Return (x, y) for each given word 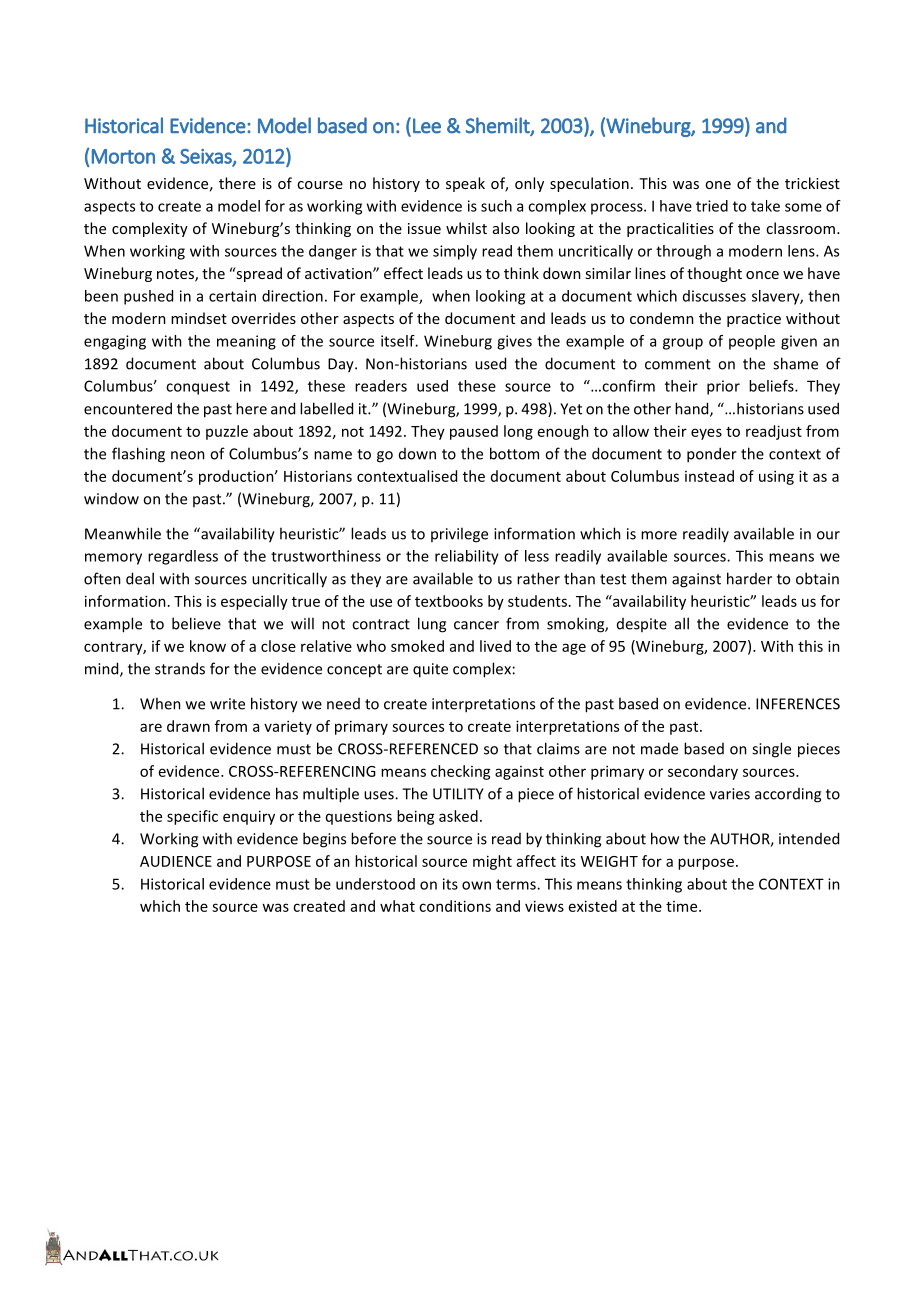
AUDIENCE (176, 861)
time (683, 906)
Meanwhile (123, 533)
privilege (459, 535)
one (718, 185)
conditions (455, 906)
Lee (427, 126)
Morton (123, 156)
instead (709, 476)
